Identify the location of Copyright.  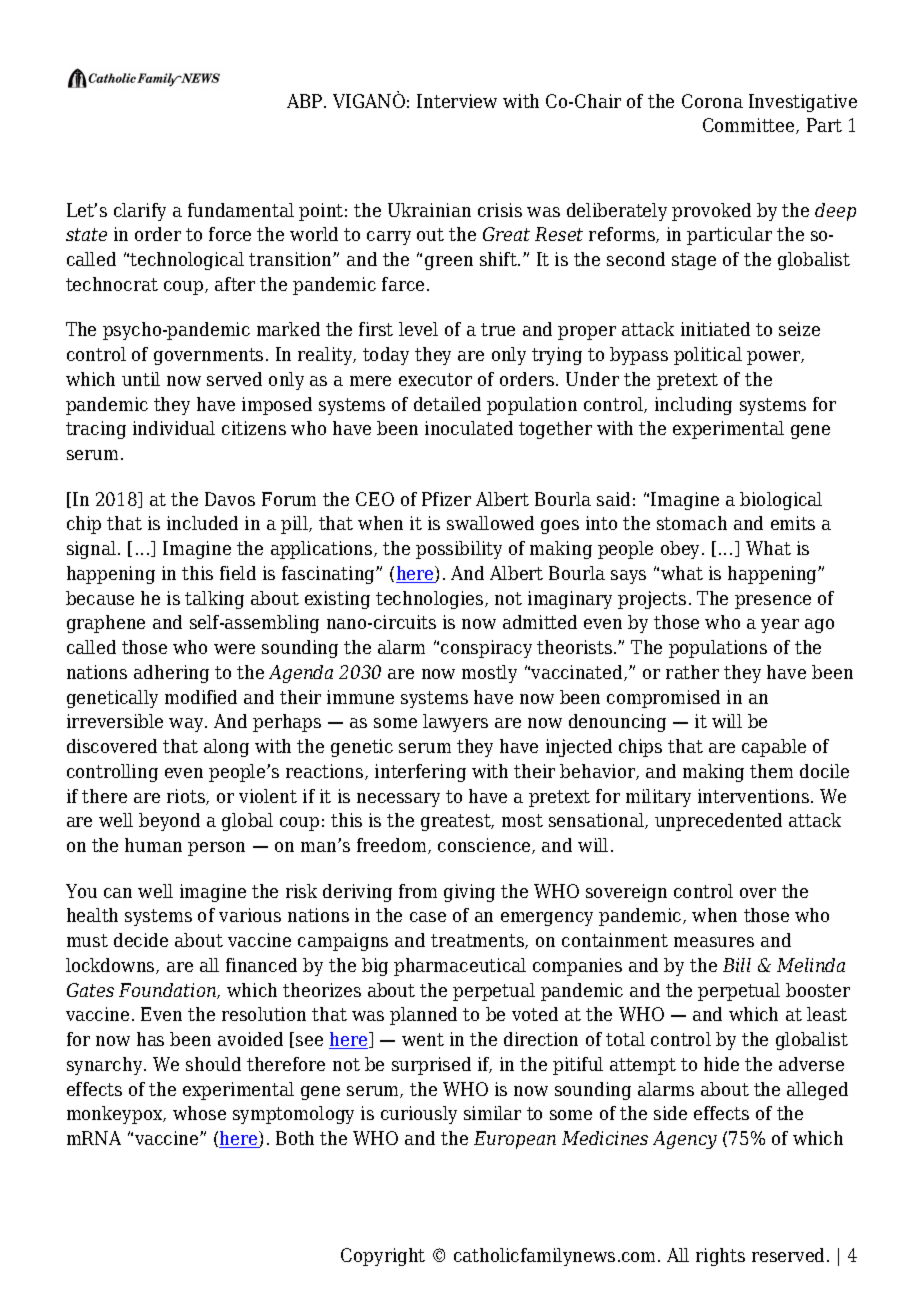
(383, 1257).
